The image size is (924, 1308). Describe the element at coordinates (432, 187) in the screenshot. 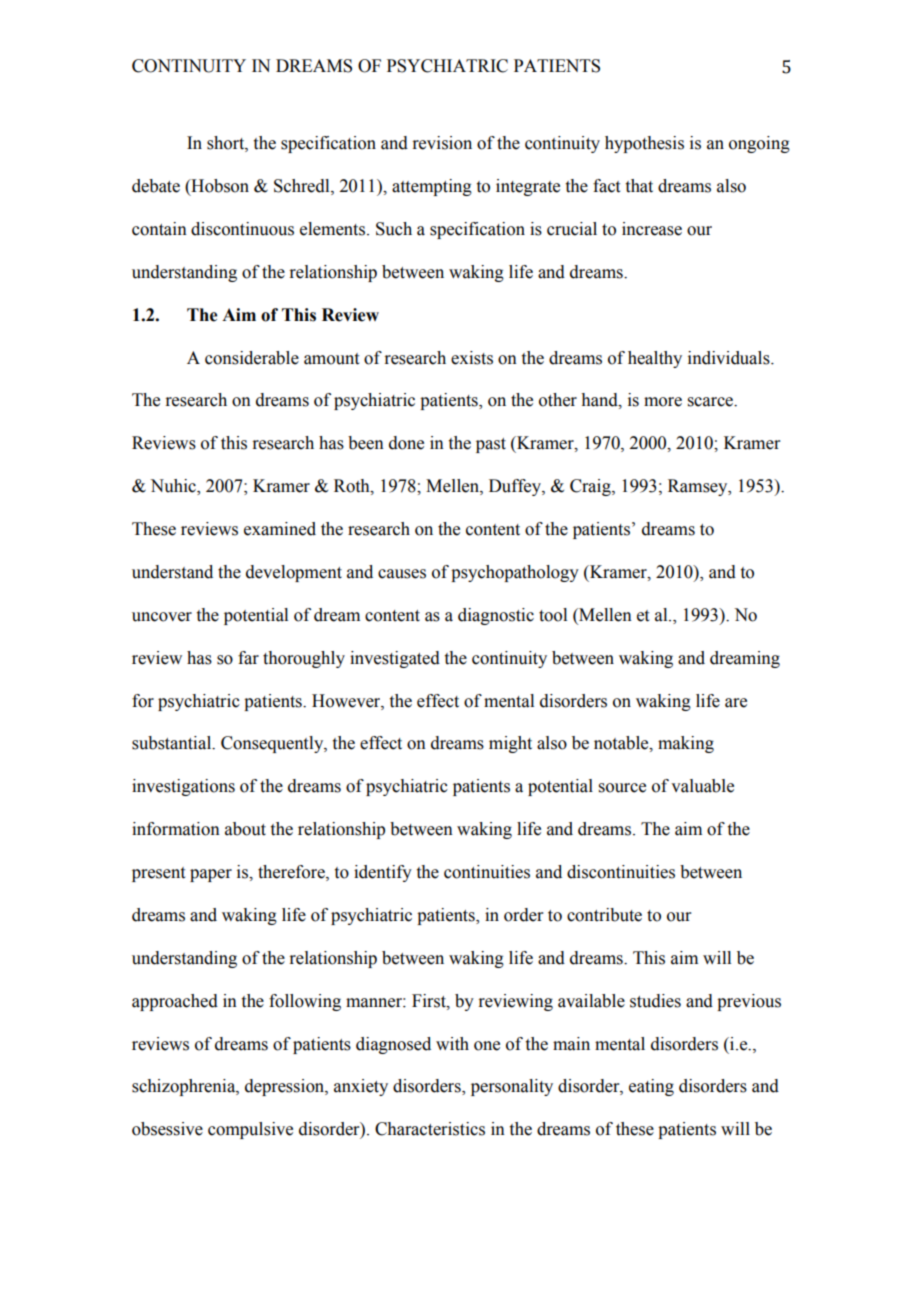

I see `attempting` at that location.
